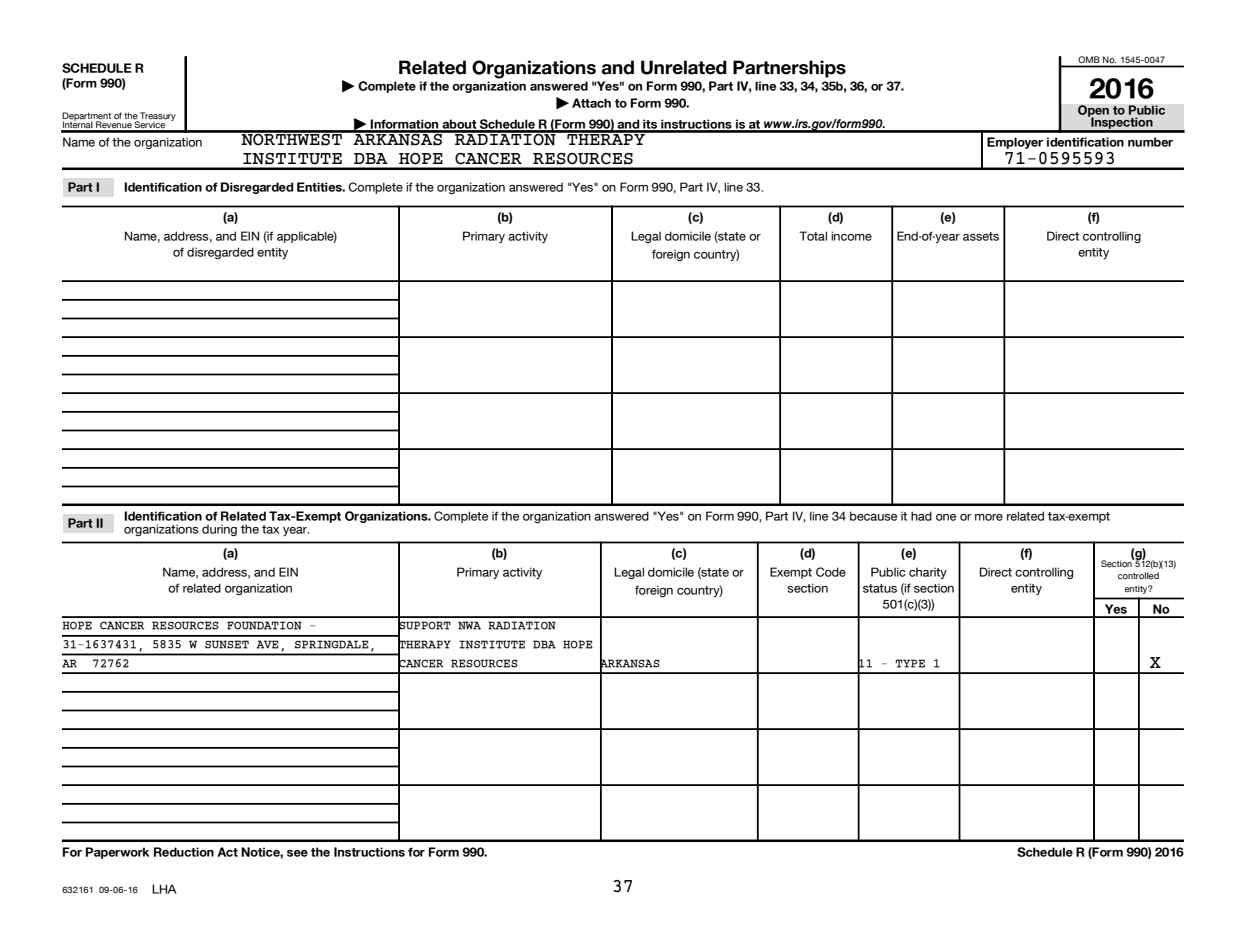  What do you see at coordinates (1015, 143) in the document?
I see `Employer` at bounding box center [1015, 143].
